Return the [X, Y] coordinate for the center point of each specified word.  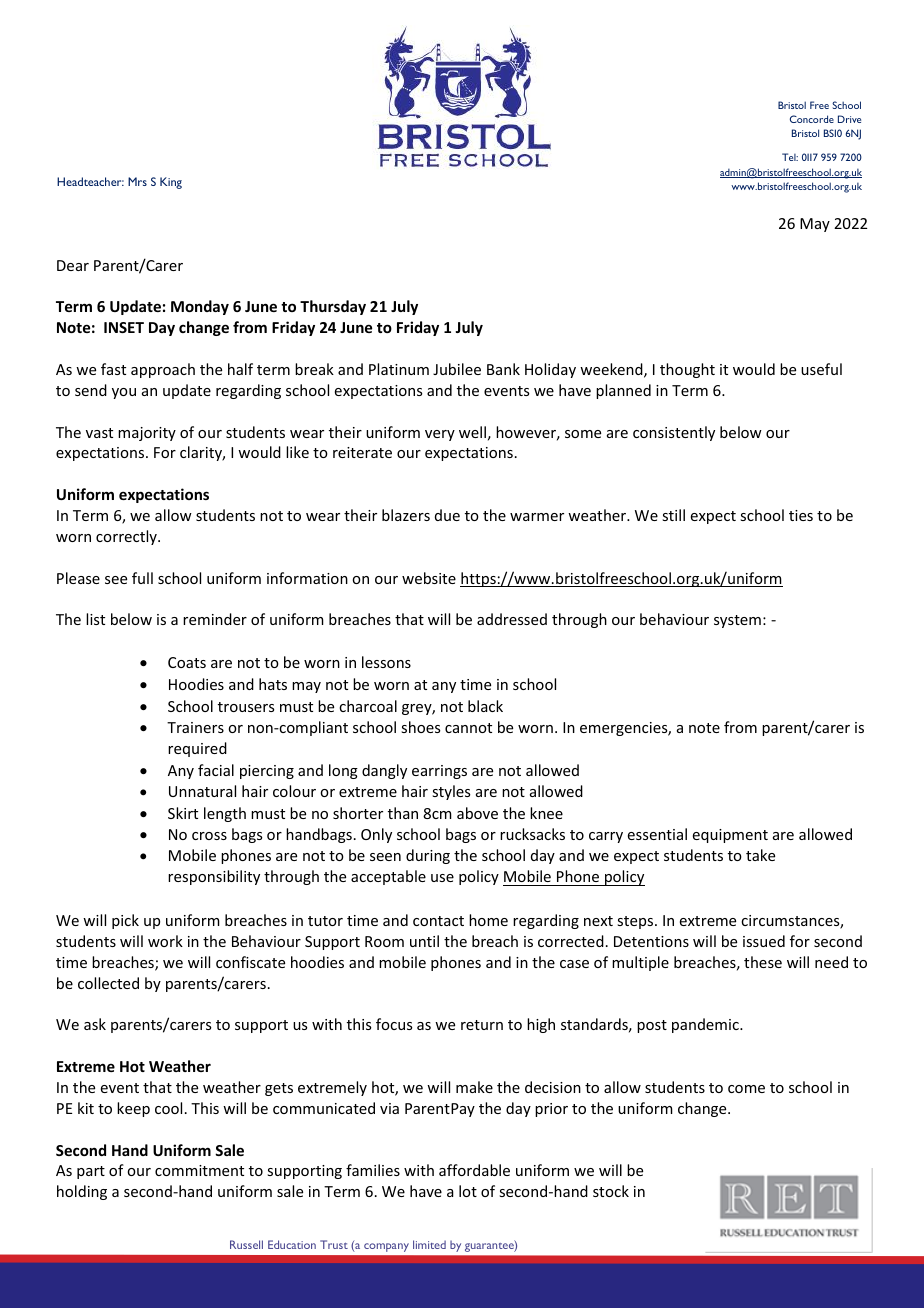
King [171, 183]
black [485, 706]
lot [468, 1191]
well [472, 432]
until [424, 941]
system [737, 621]
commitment [199, 1170]
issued [764, 941]
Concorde [812, 119]
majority [147, 434]
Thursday [333, 307]
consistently [674, 433]
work [165, 941]
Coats [187, 662]
